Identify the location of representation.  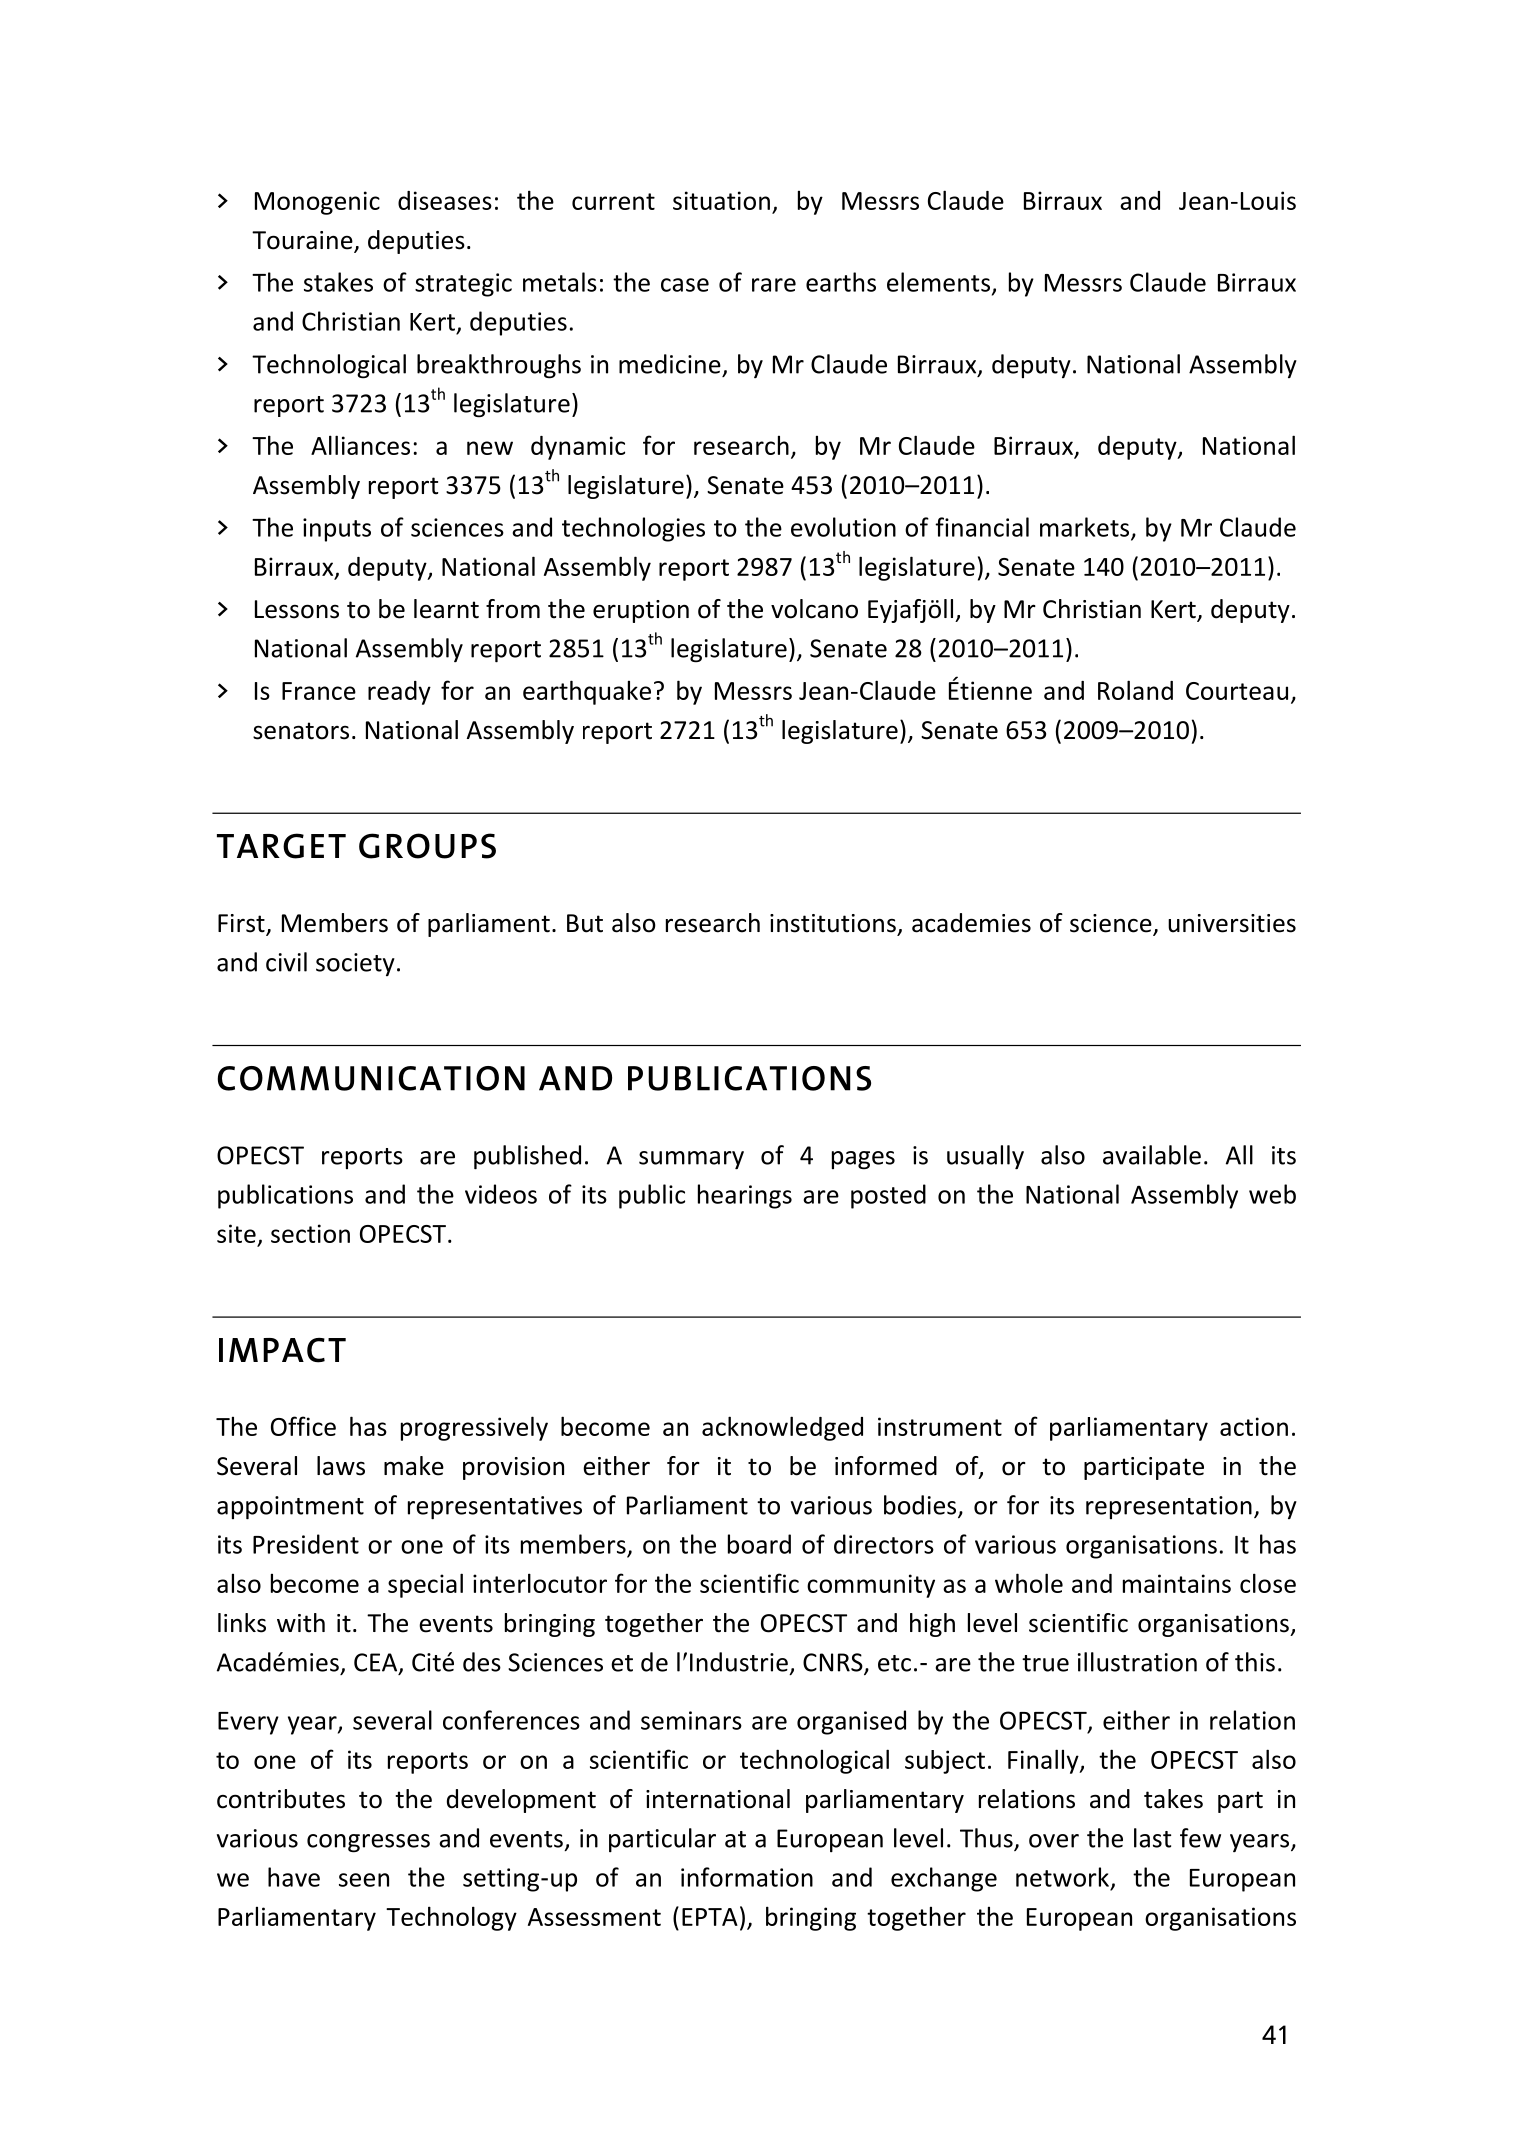
(1169, 1507).
